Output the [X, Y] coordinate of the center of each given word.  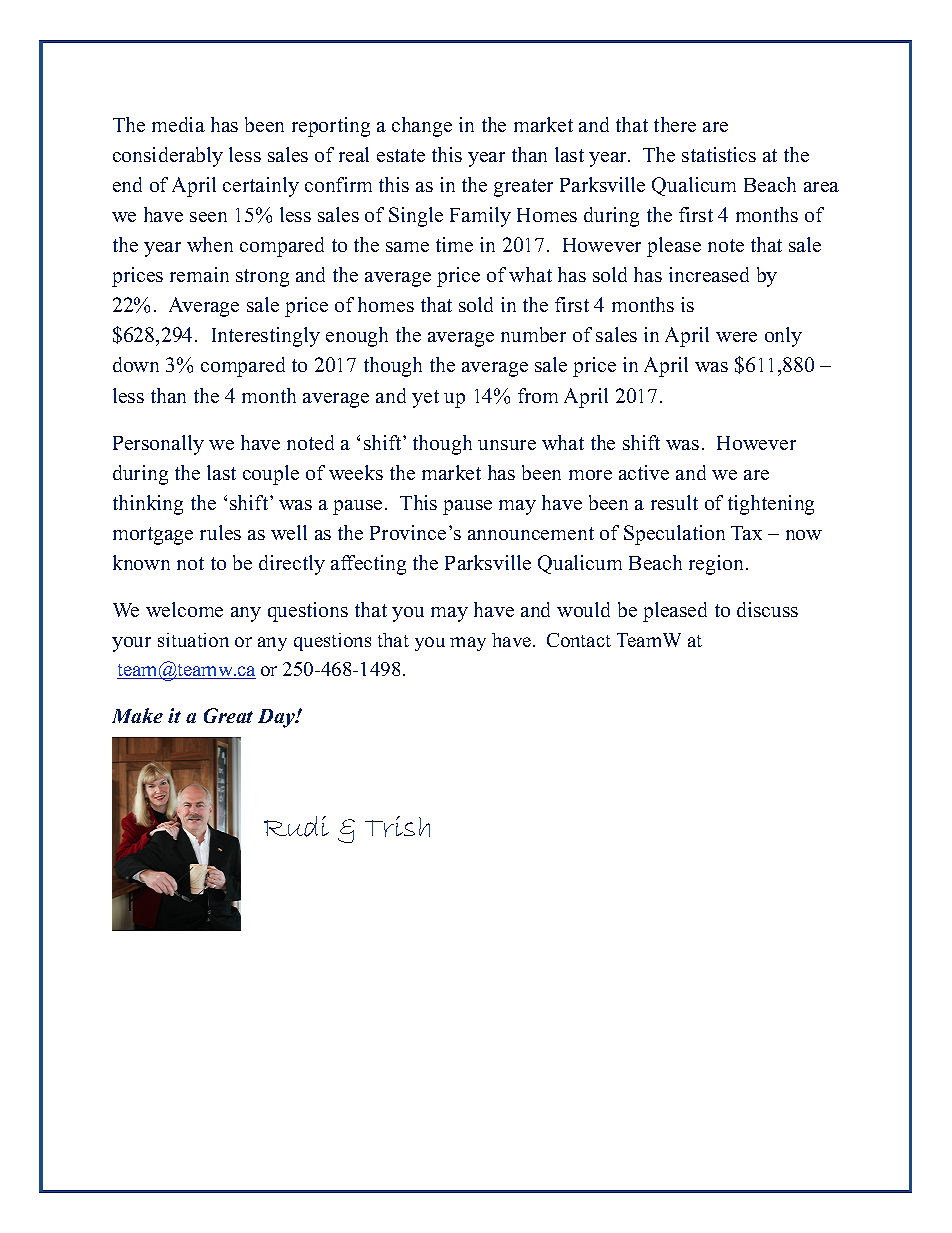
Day [277, 718]
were [736, 337]
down [136, 364]
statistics [719, 154]
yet [425, 399]
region [718, 565]
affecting [368, 565]
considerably [168, 157]
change [422, 127]
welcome [184, 609]
